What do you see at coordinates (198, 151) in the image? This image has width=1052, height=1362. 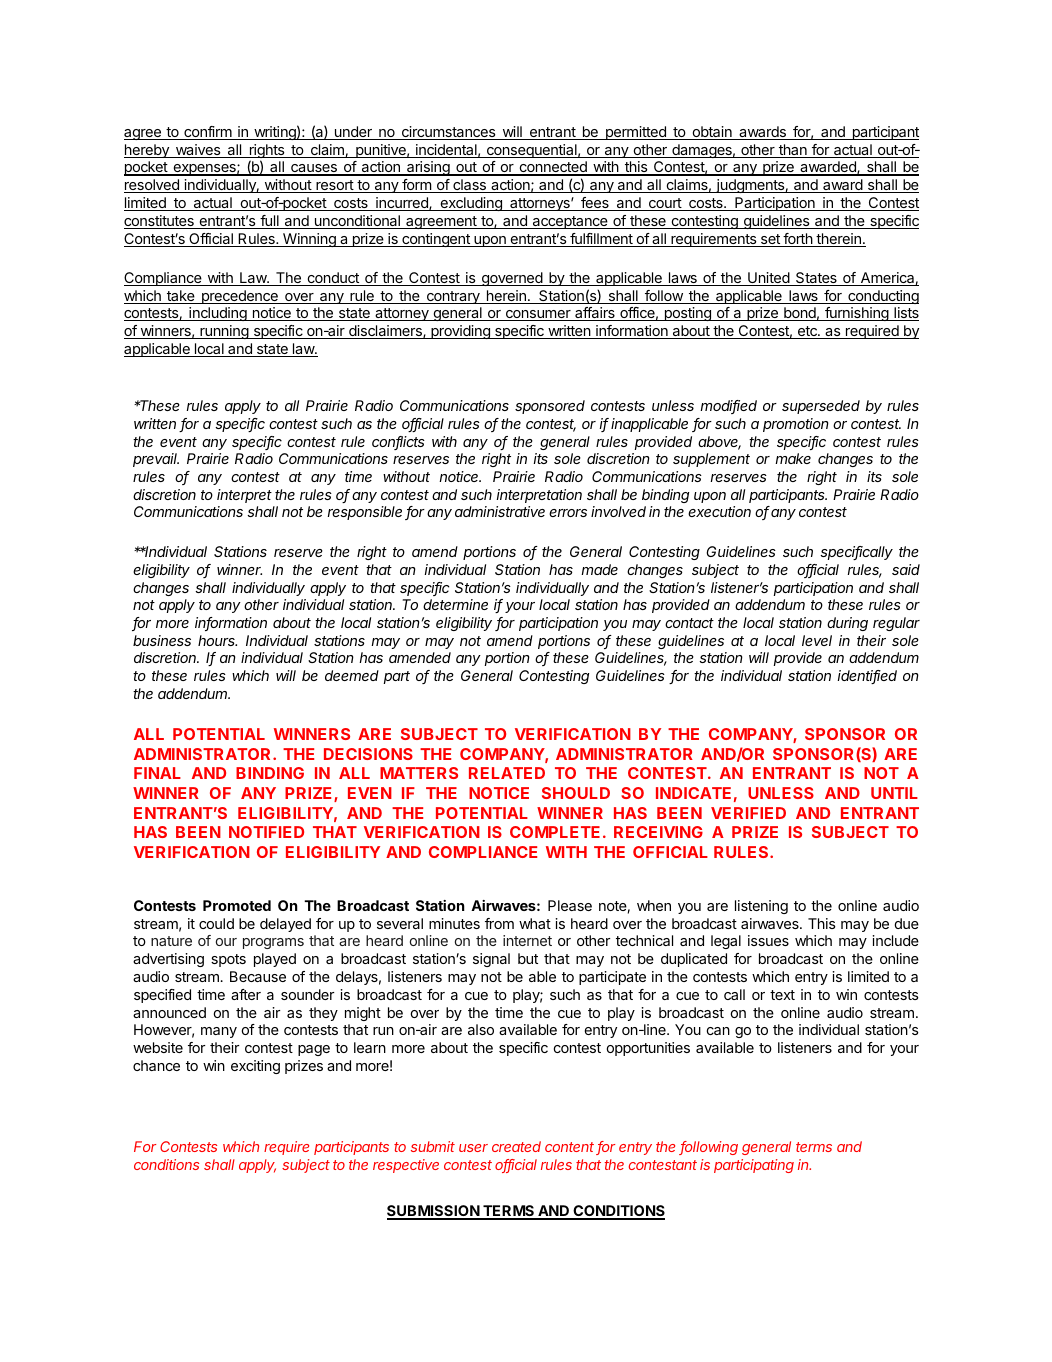 I see `waives` at bounding box center [198, 151].
